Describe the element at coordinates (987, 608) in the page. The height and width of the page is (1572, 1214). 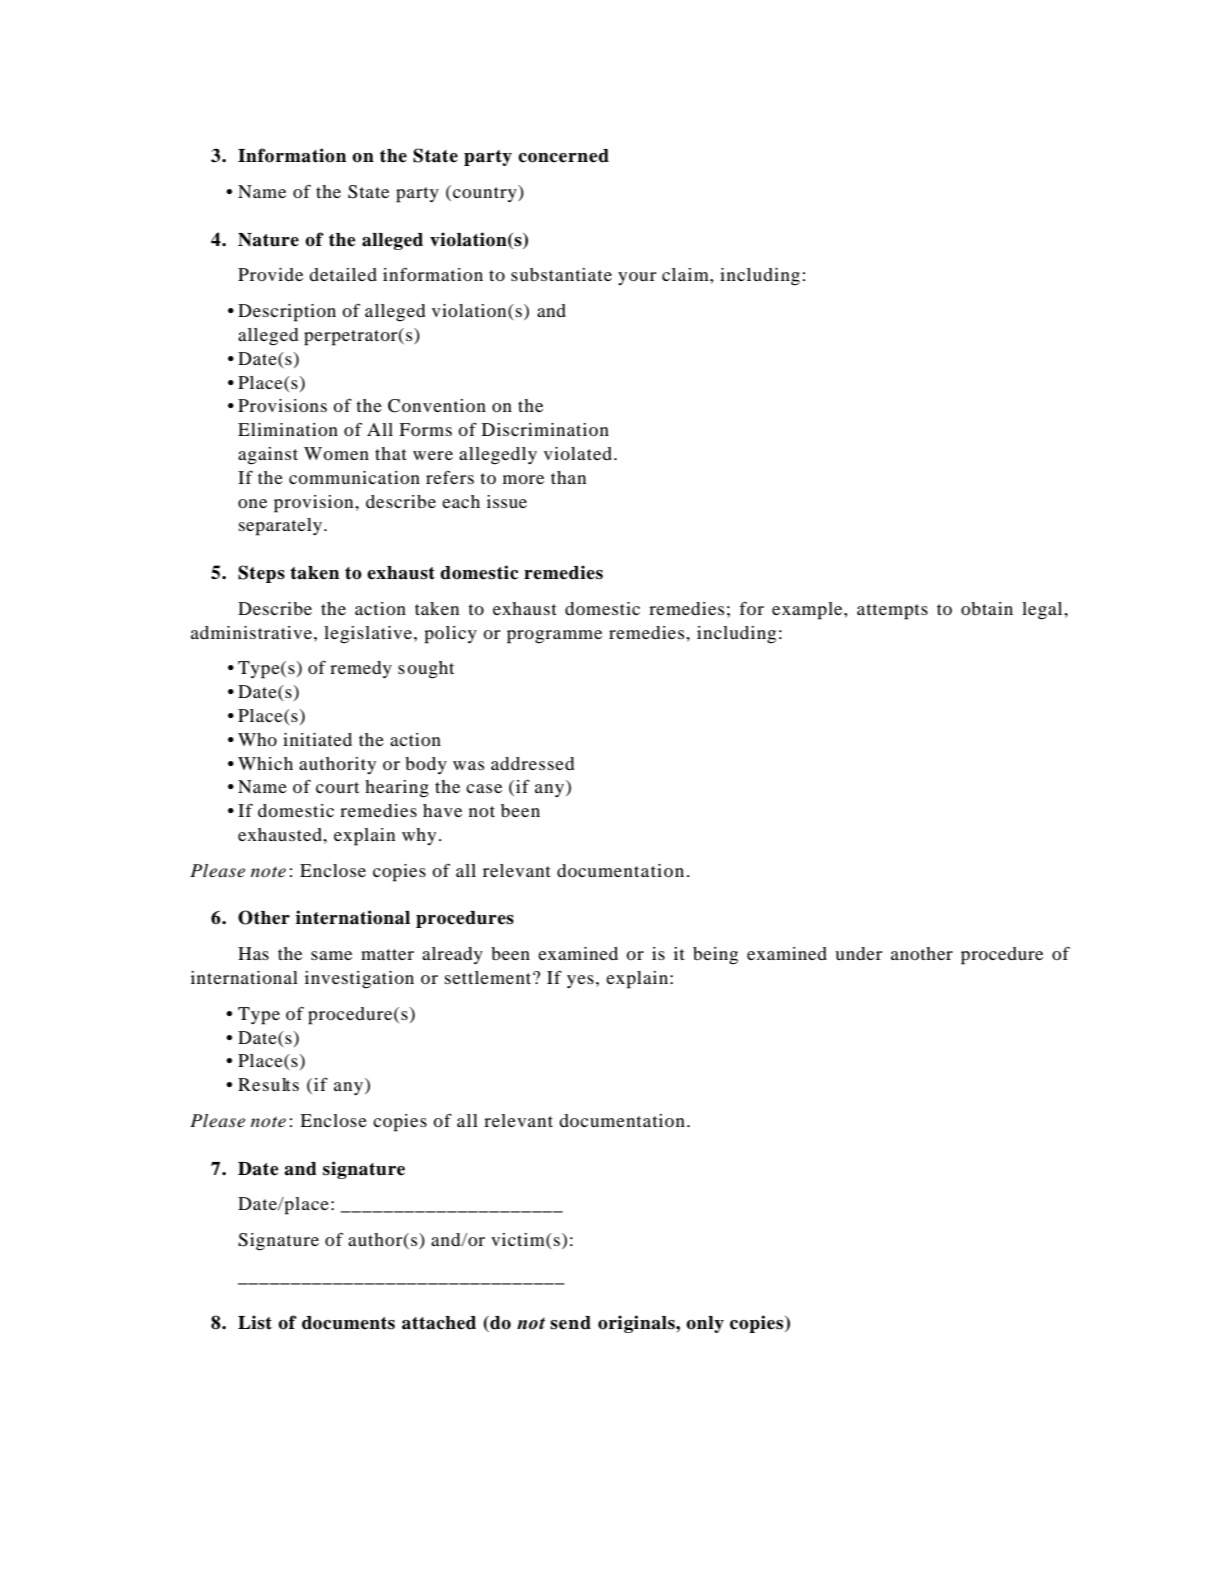
I see `obtain` at that location.
